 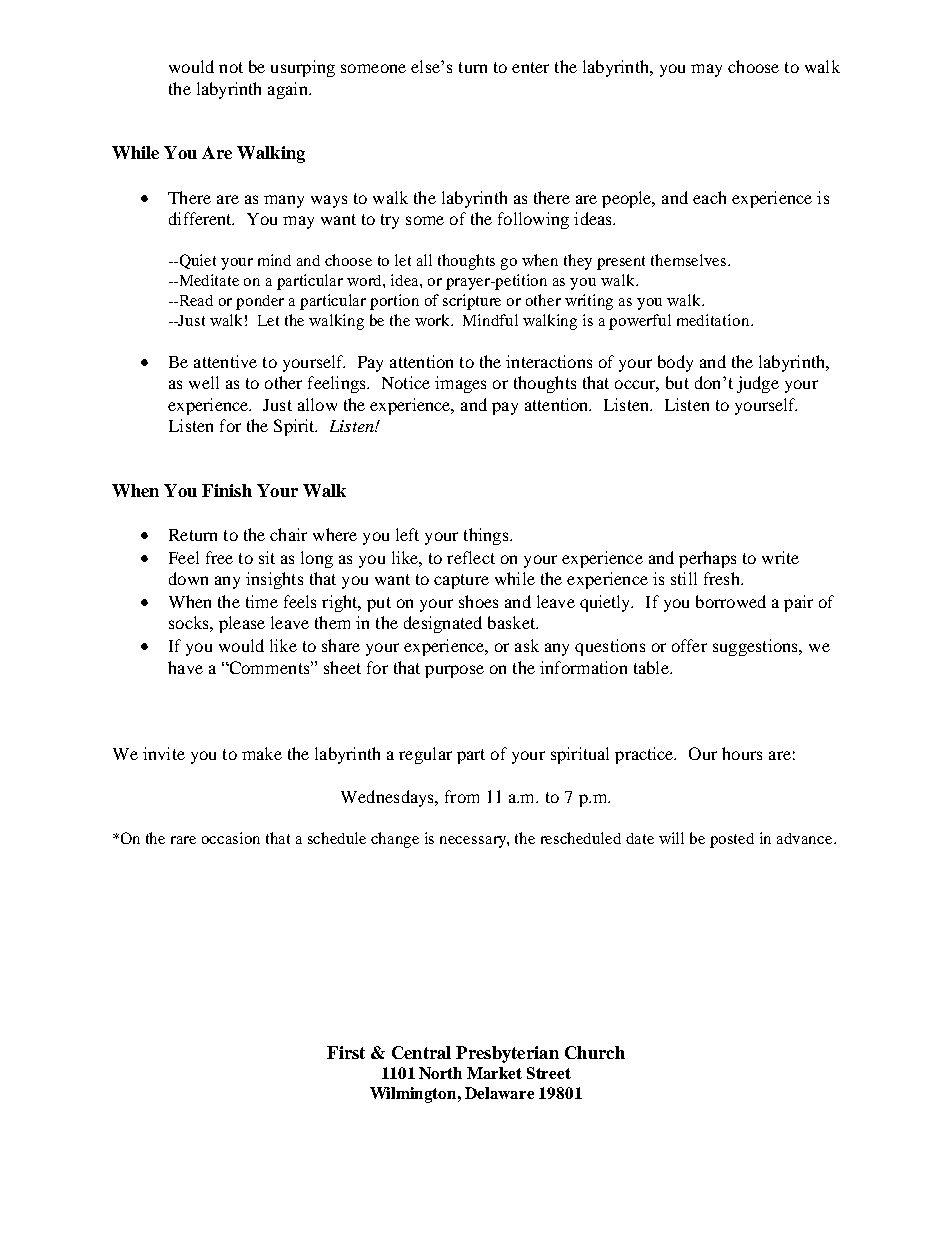 What do you see at coordinates (346, 1052) in the screenshot?
I see `First` at bounding box center [346, 1052].
